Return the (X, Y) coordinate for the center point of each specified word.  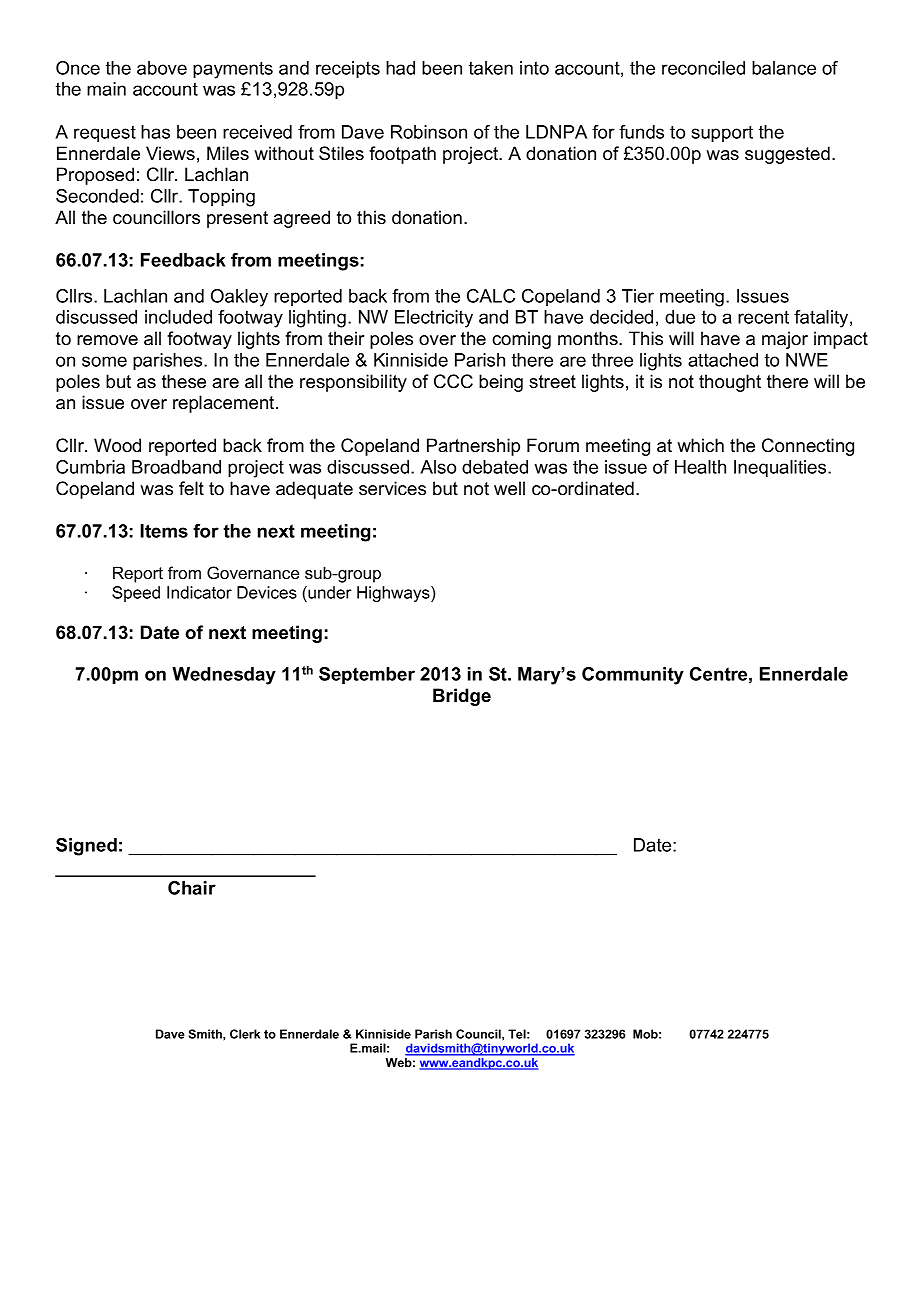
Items (164, 531)
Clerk (245, 1034)
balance (784, 68)
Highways (394, 594)
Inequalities (781, 469)
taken (491, 68)
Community (633, 676)
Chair (192, 888)
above (162, 68)
